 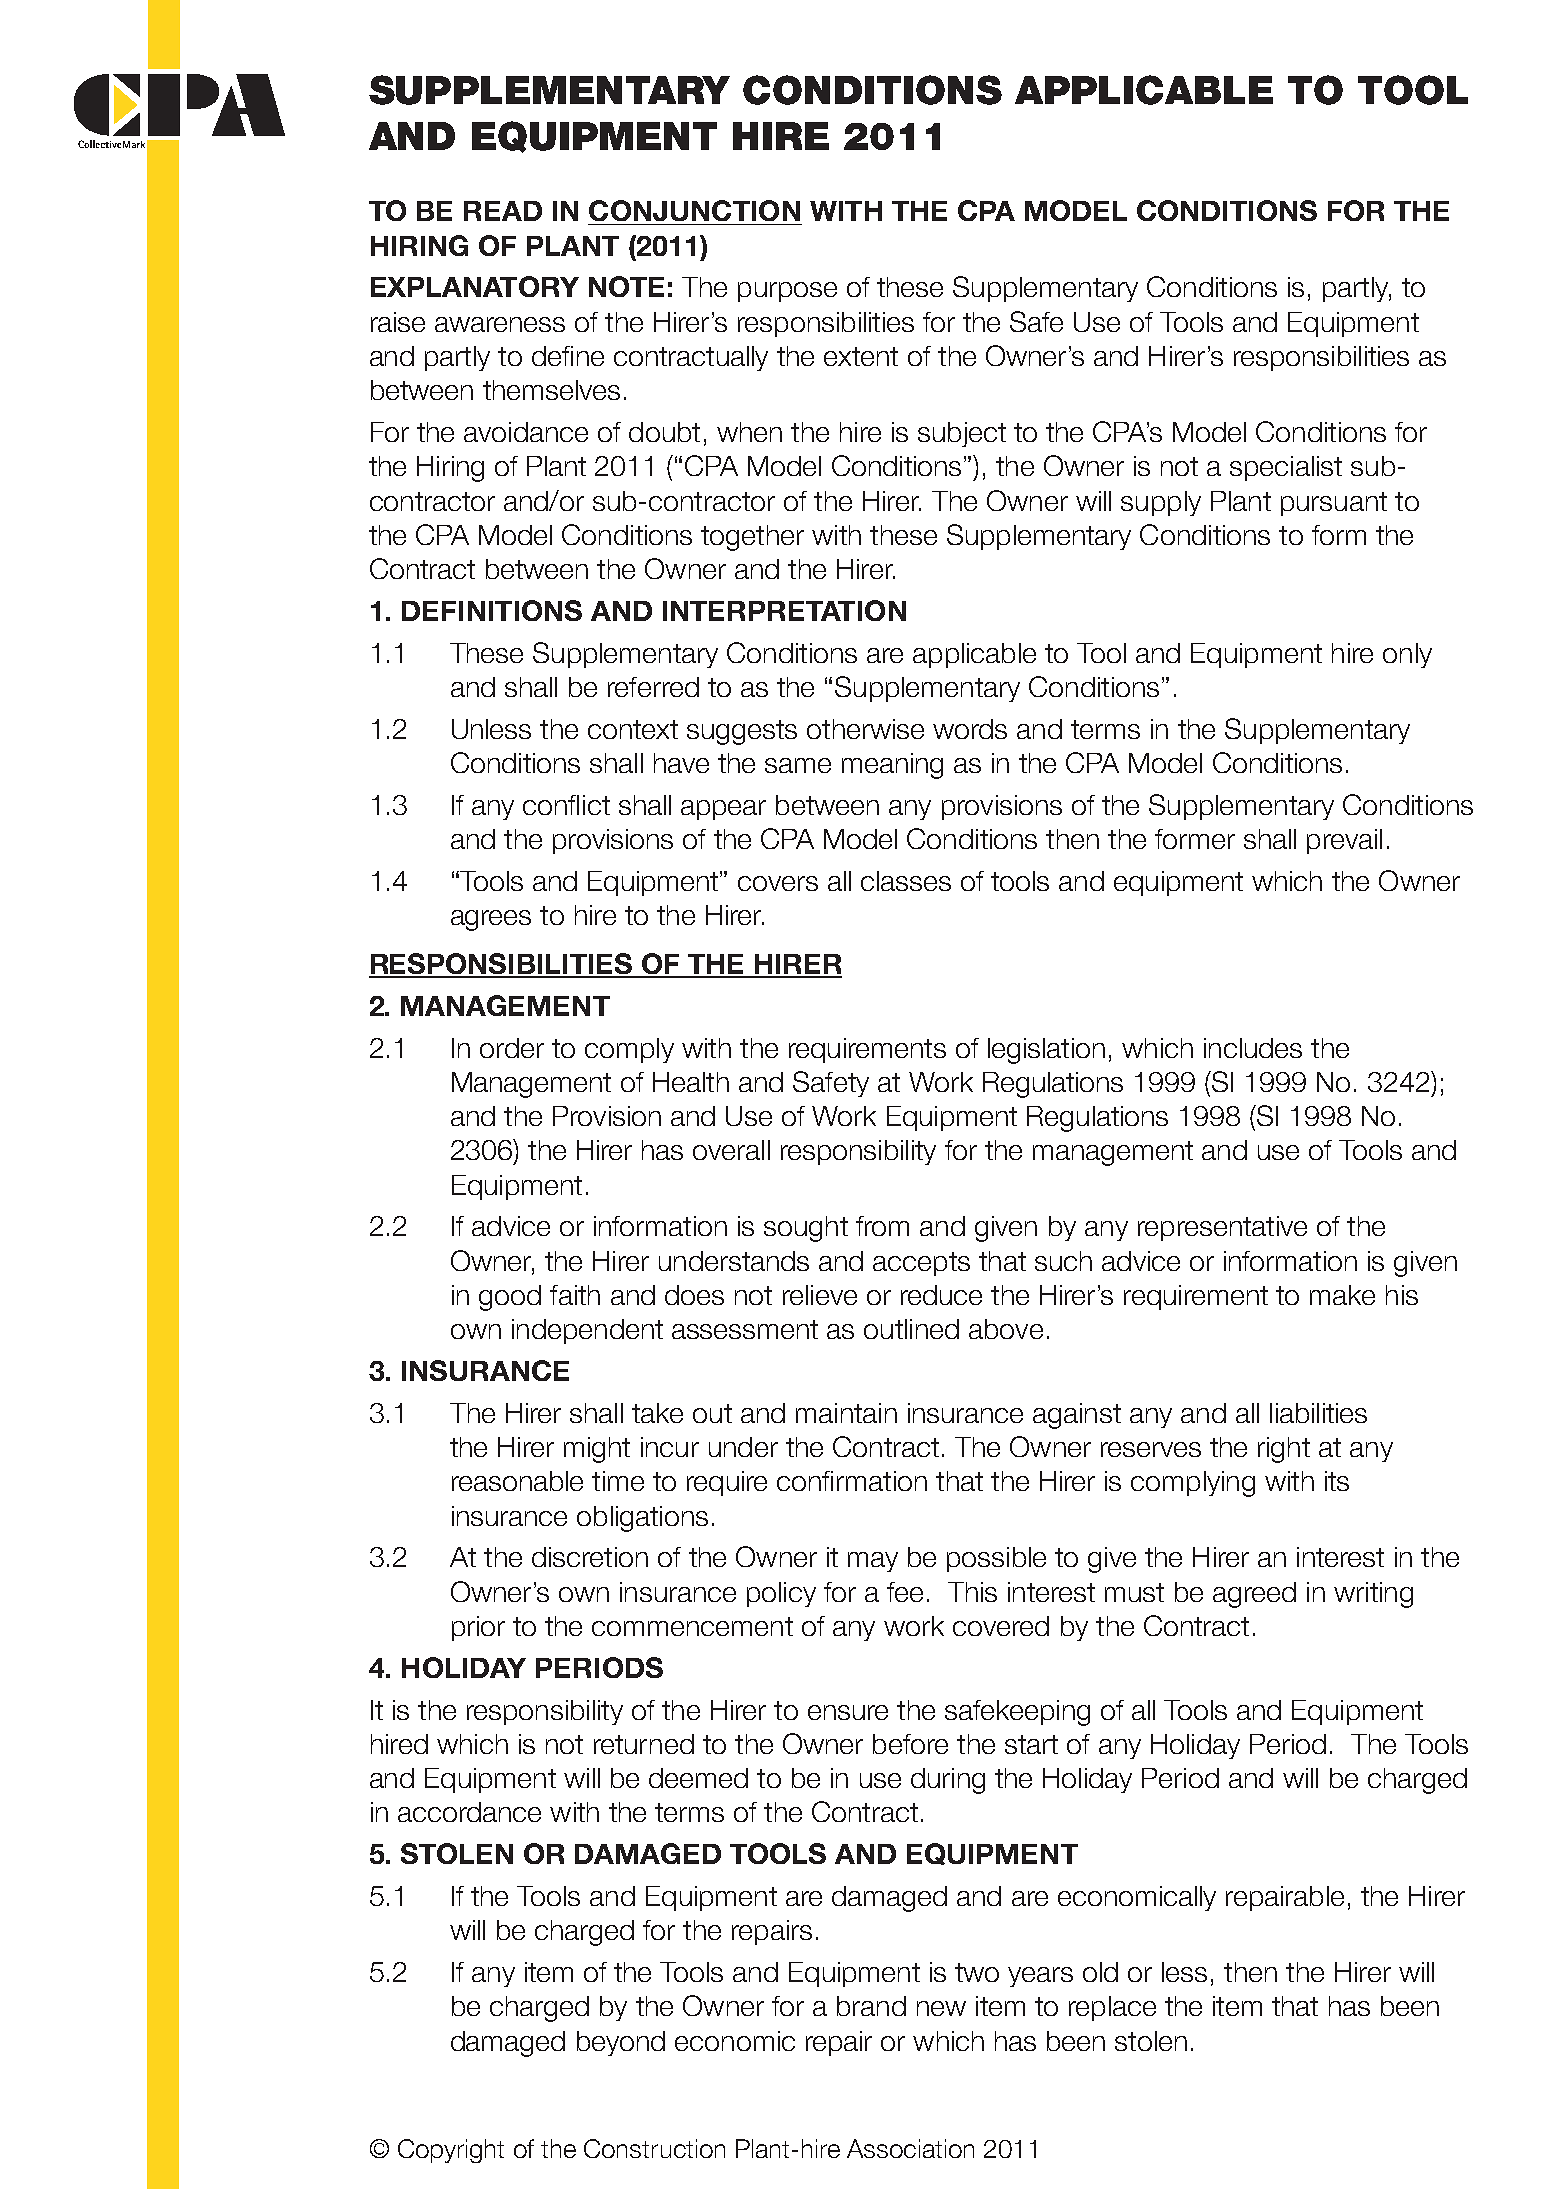 What do you see at coordinates (910, 2148) in the page?
I see `Association` at bounding box center [910, 2148].
